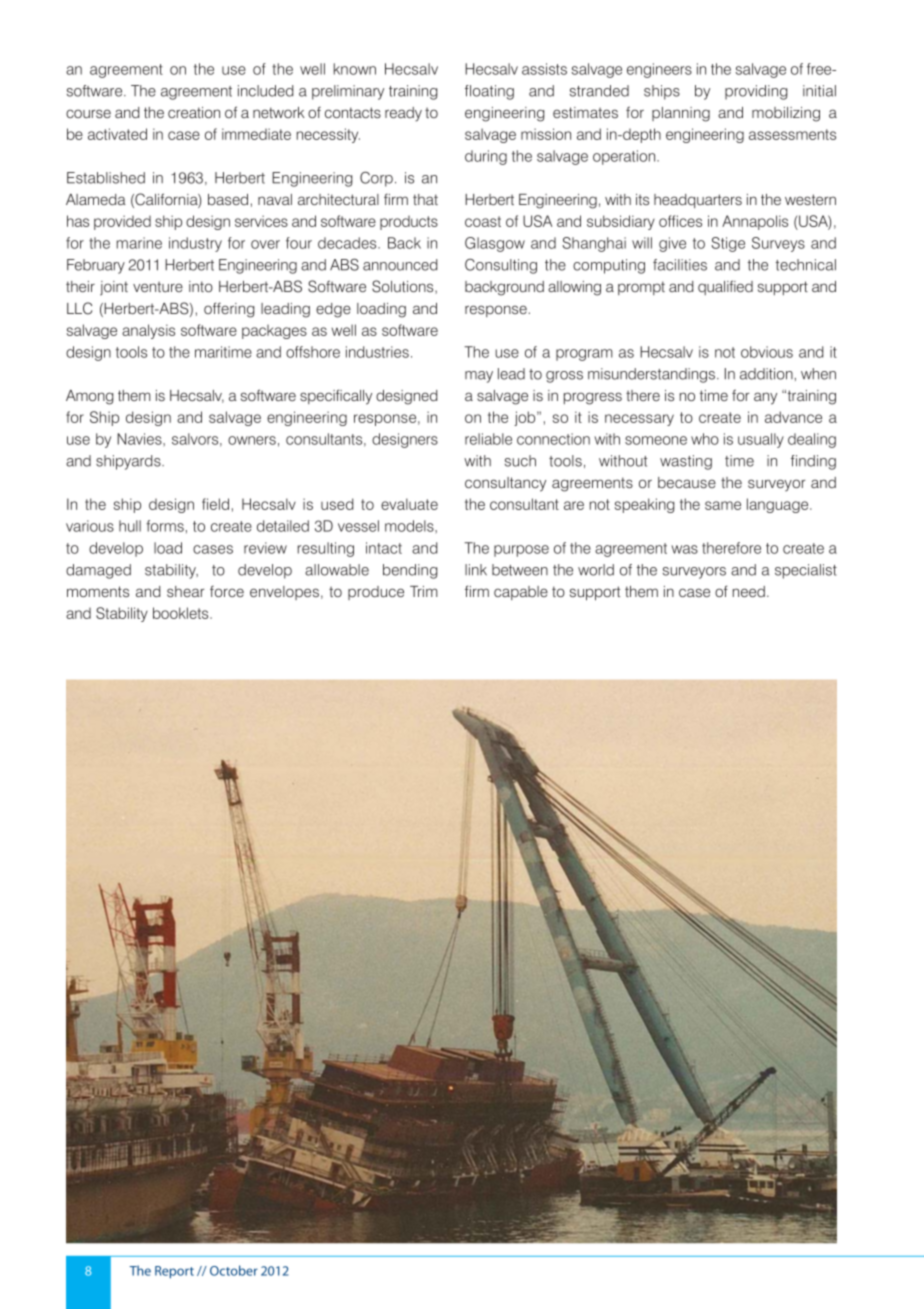 This image has height=1309, width=924. What do you see at coordinates (806, 571) in the image?
I see `specialist` at bounding box center [806, 571].
